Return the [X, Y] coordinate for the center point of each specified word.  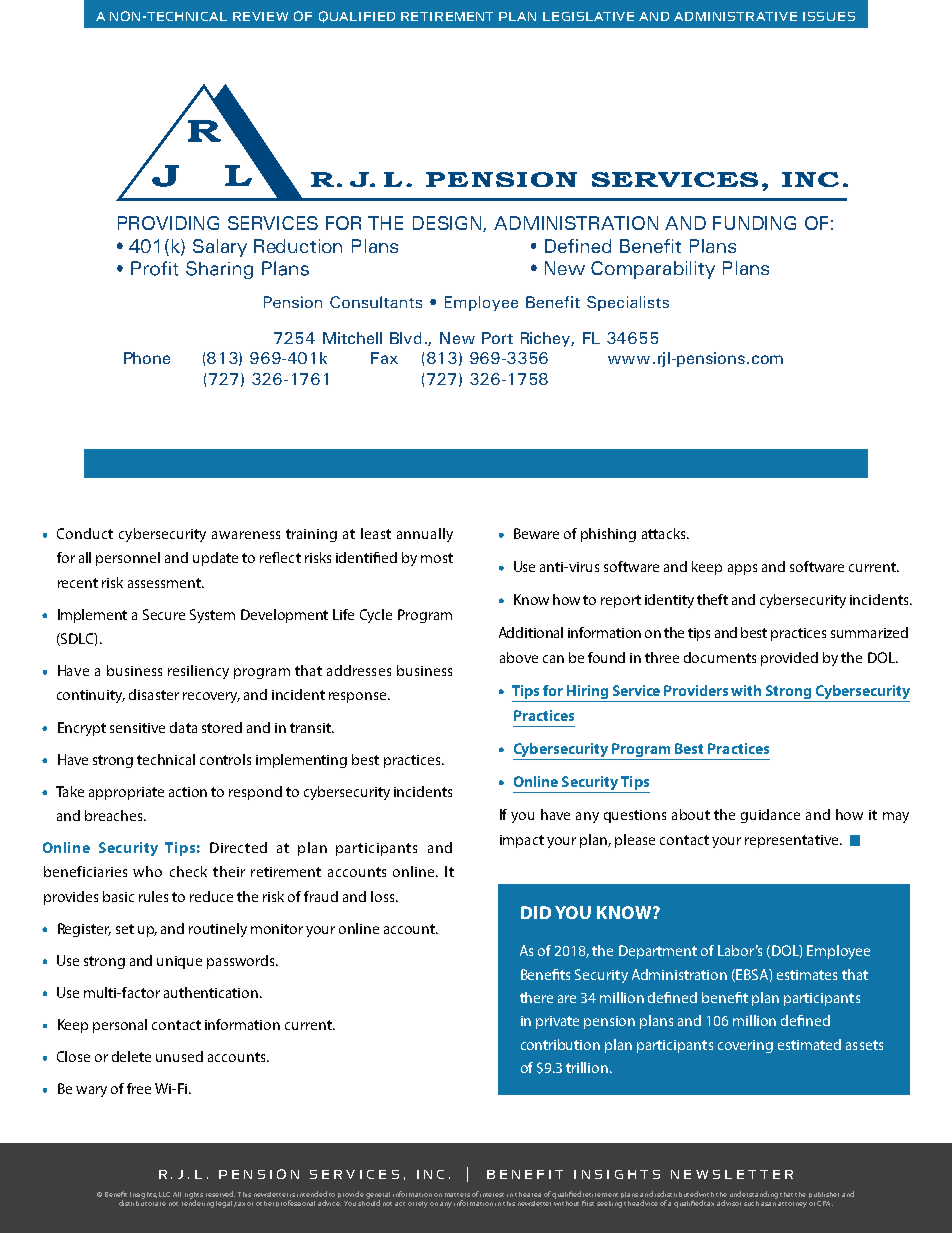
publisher [824, 1195]
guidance [770, 816]
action [188, 792]
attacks [665, 533]
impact [522, 841]
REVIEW [260, 16]
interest [492, 1195]
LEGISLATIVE [588, 16]
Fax [384, 358]
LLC [164, 1194]
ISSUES [829, 16]
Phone [147, 358]
